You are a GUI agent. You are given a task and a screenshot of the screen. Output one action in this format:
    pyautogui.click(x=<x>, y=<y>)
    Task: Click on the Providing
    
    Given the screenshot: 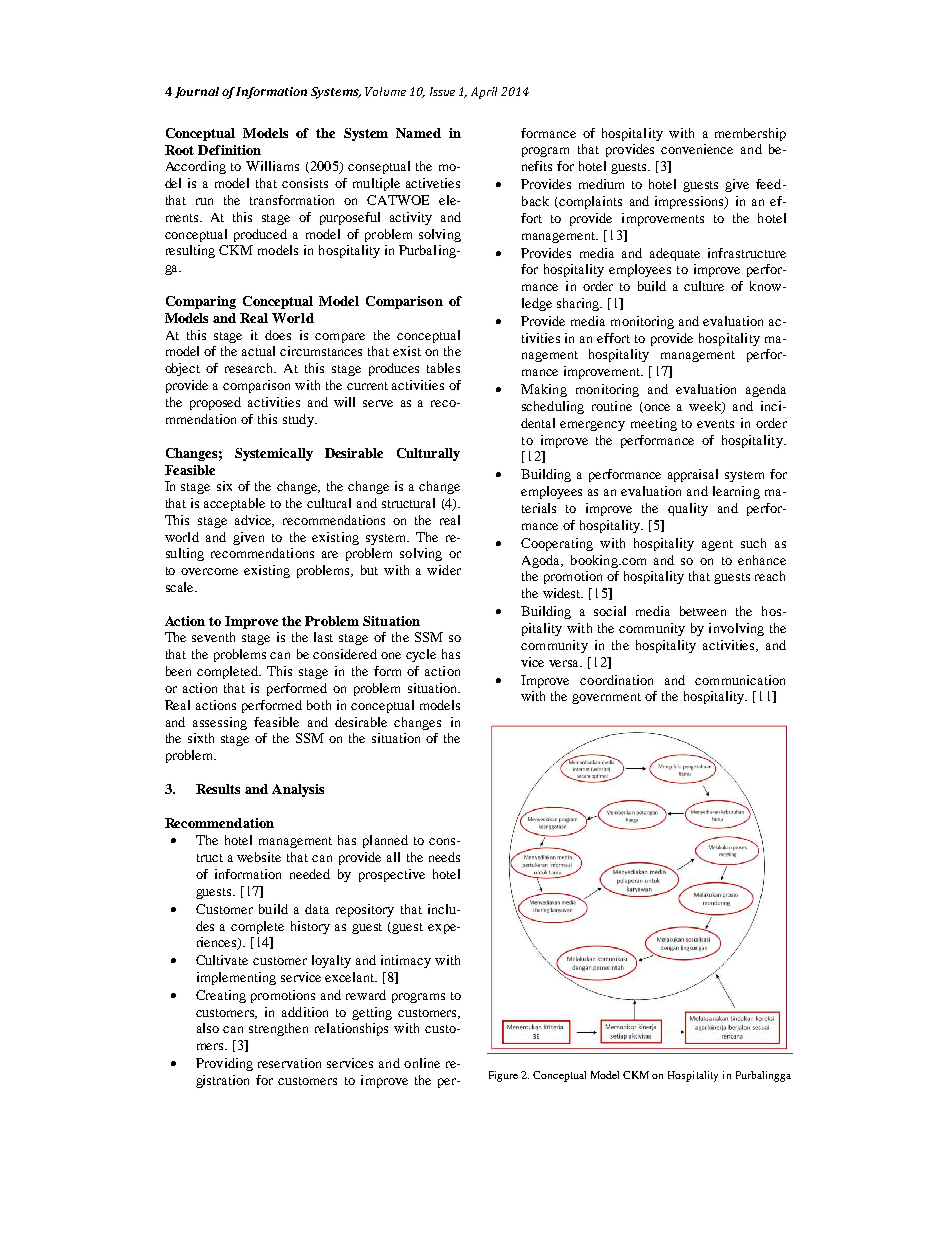 What is the action you would take?
    pyautogui.click(x=224, y=1064)
